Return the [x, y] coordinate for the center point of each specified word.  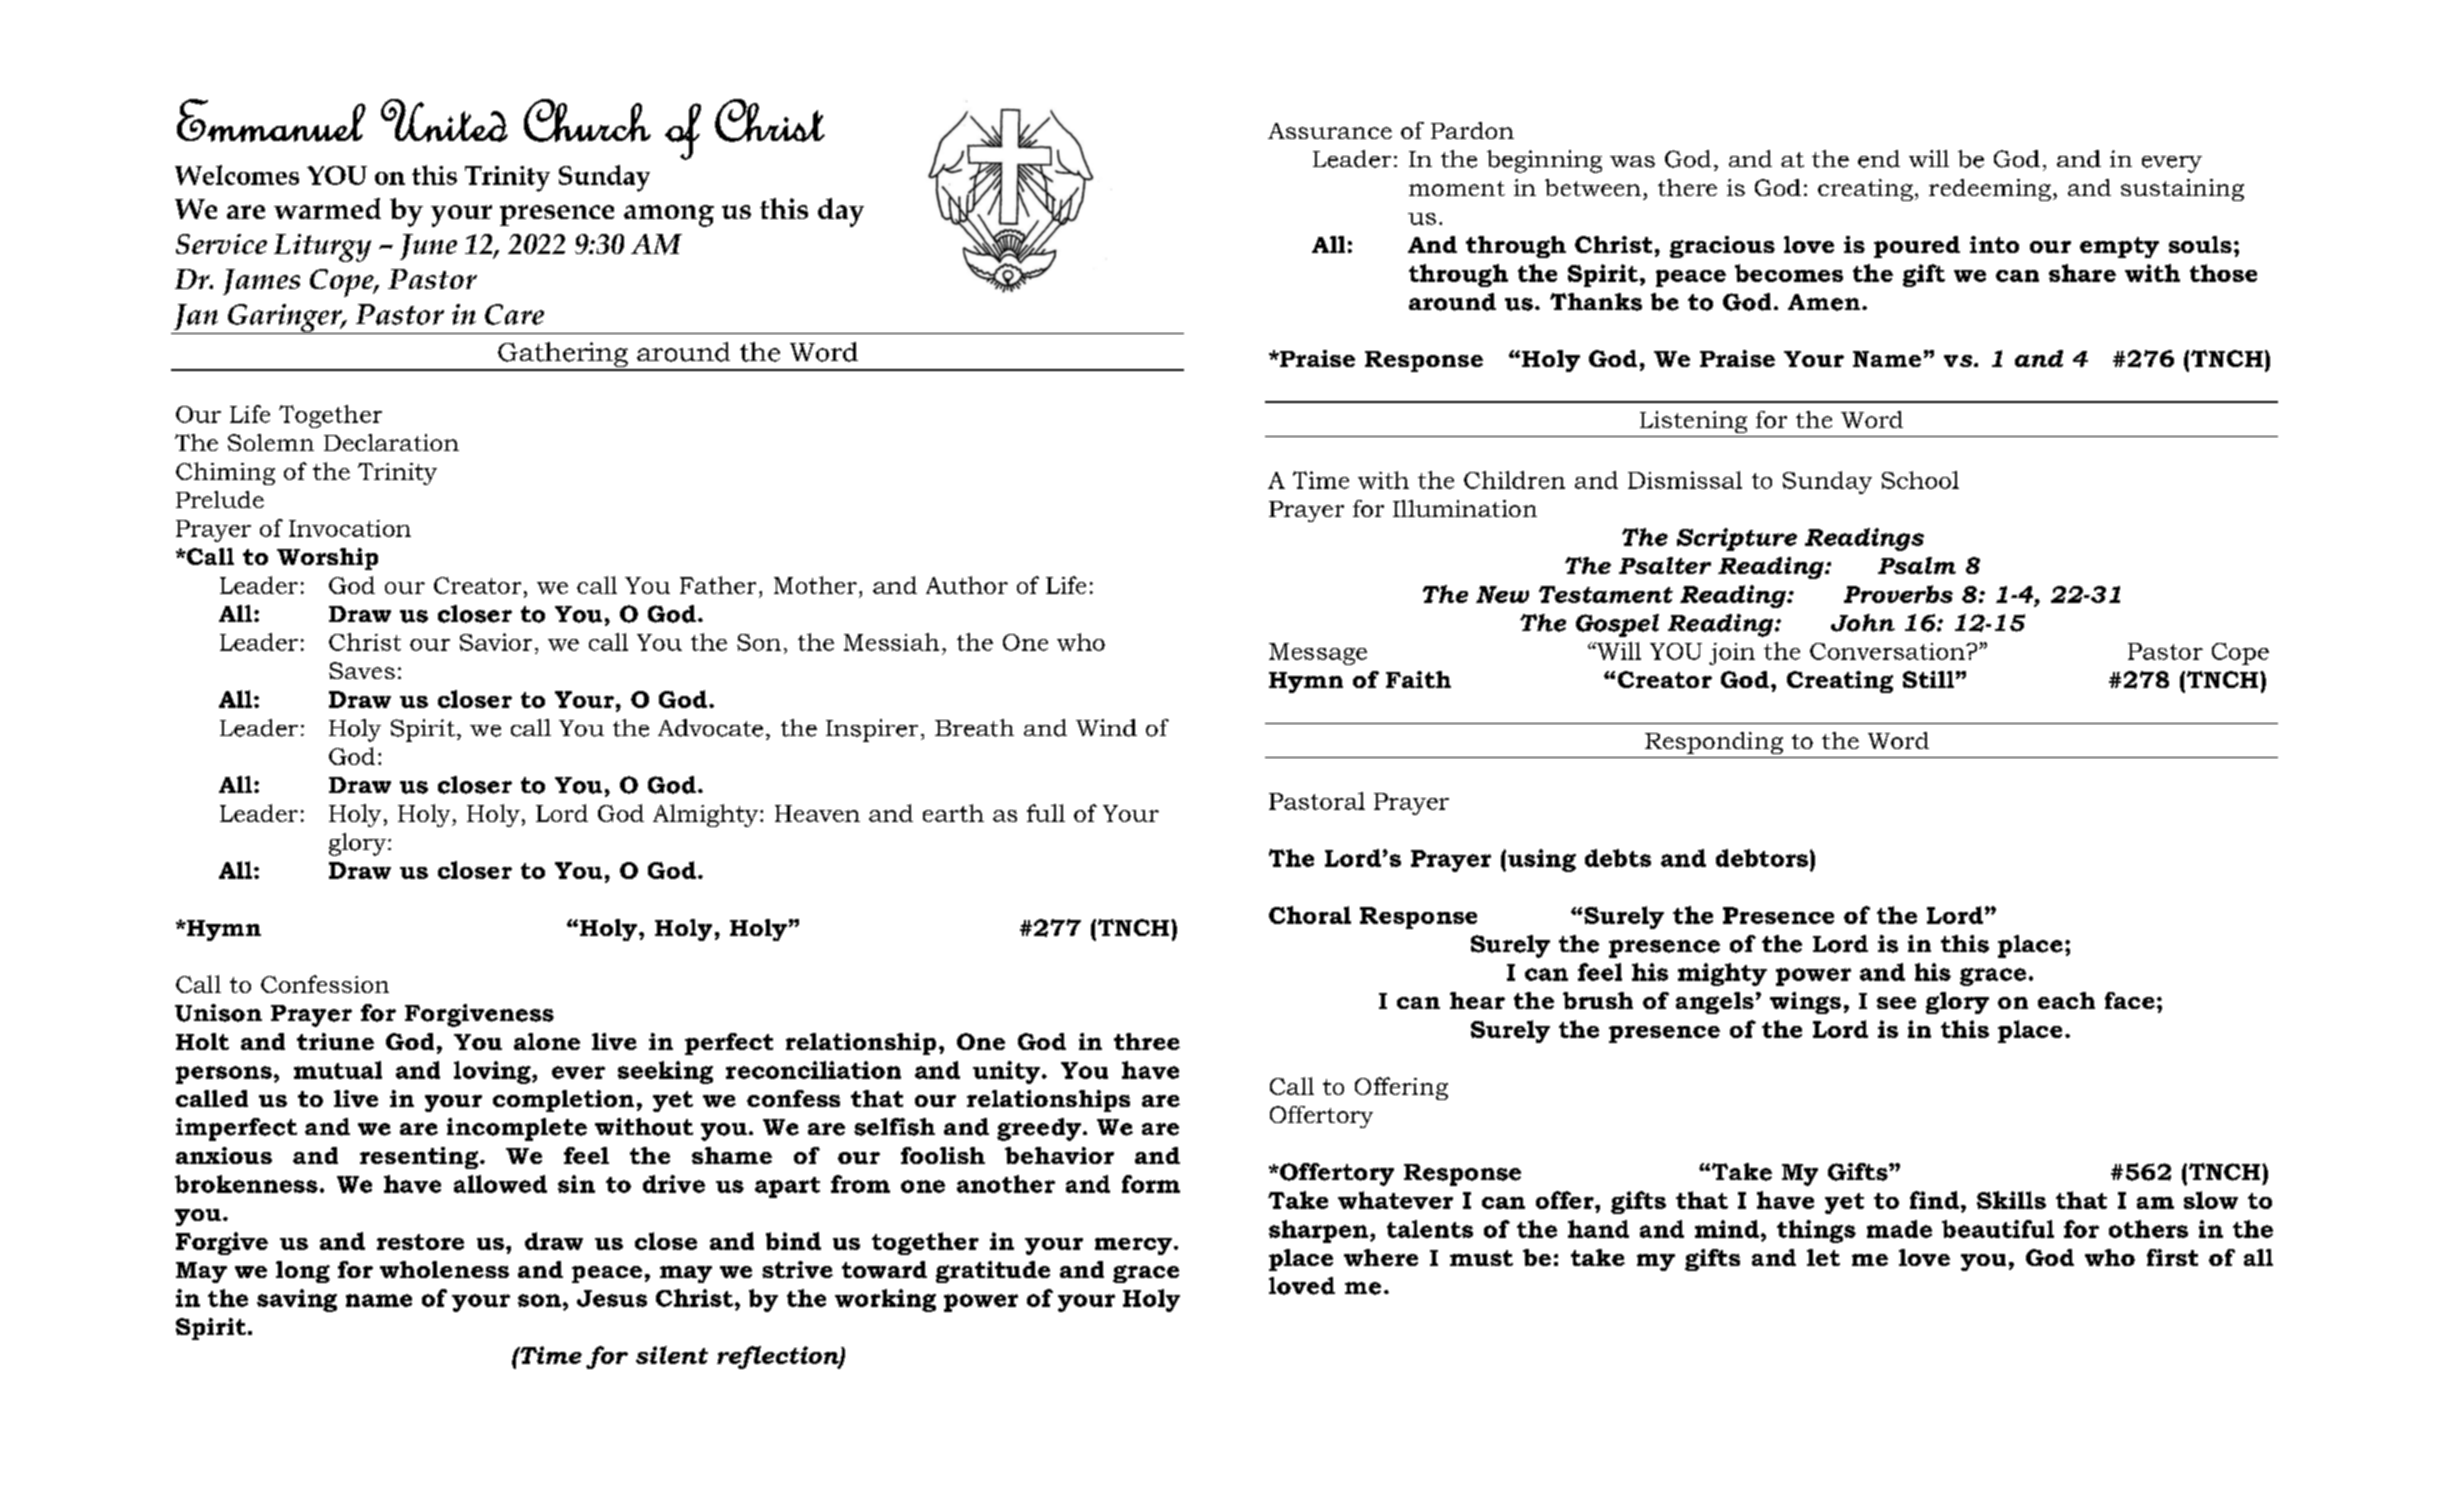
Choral [1310, 915]
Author [967, 585]
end [1879, 159]
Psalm [1917, 565]
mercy [1133, 1246]
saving [297, 1300]
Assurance [1330, 131]
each [2066, 1000]
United [444, 120]
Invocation [350, 528]
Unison [218, 1013]
